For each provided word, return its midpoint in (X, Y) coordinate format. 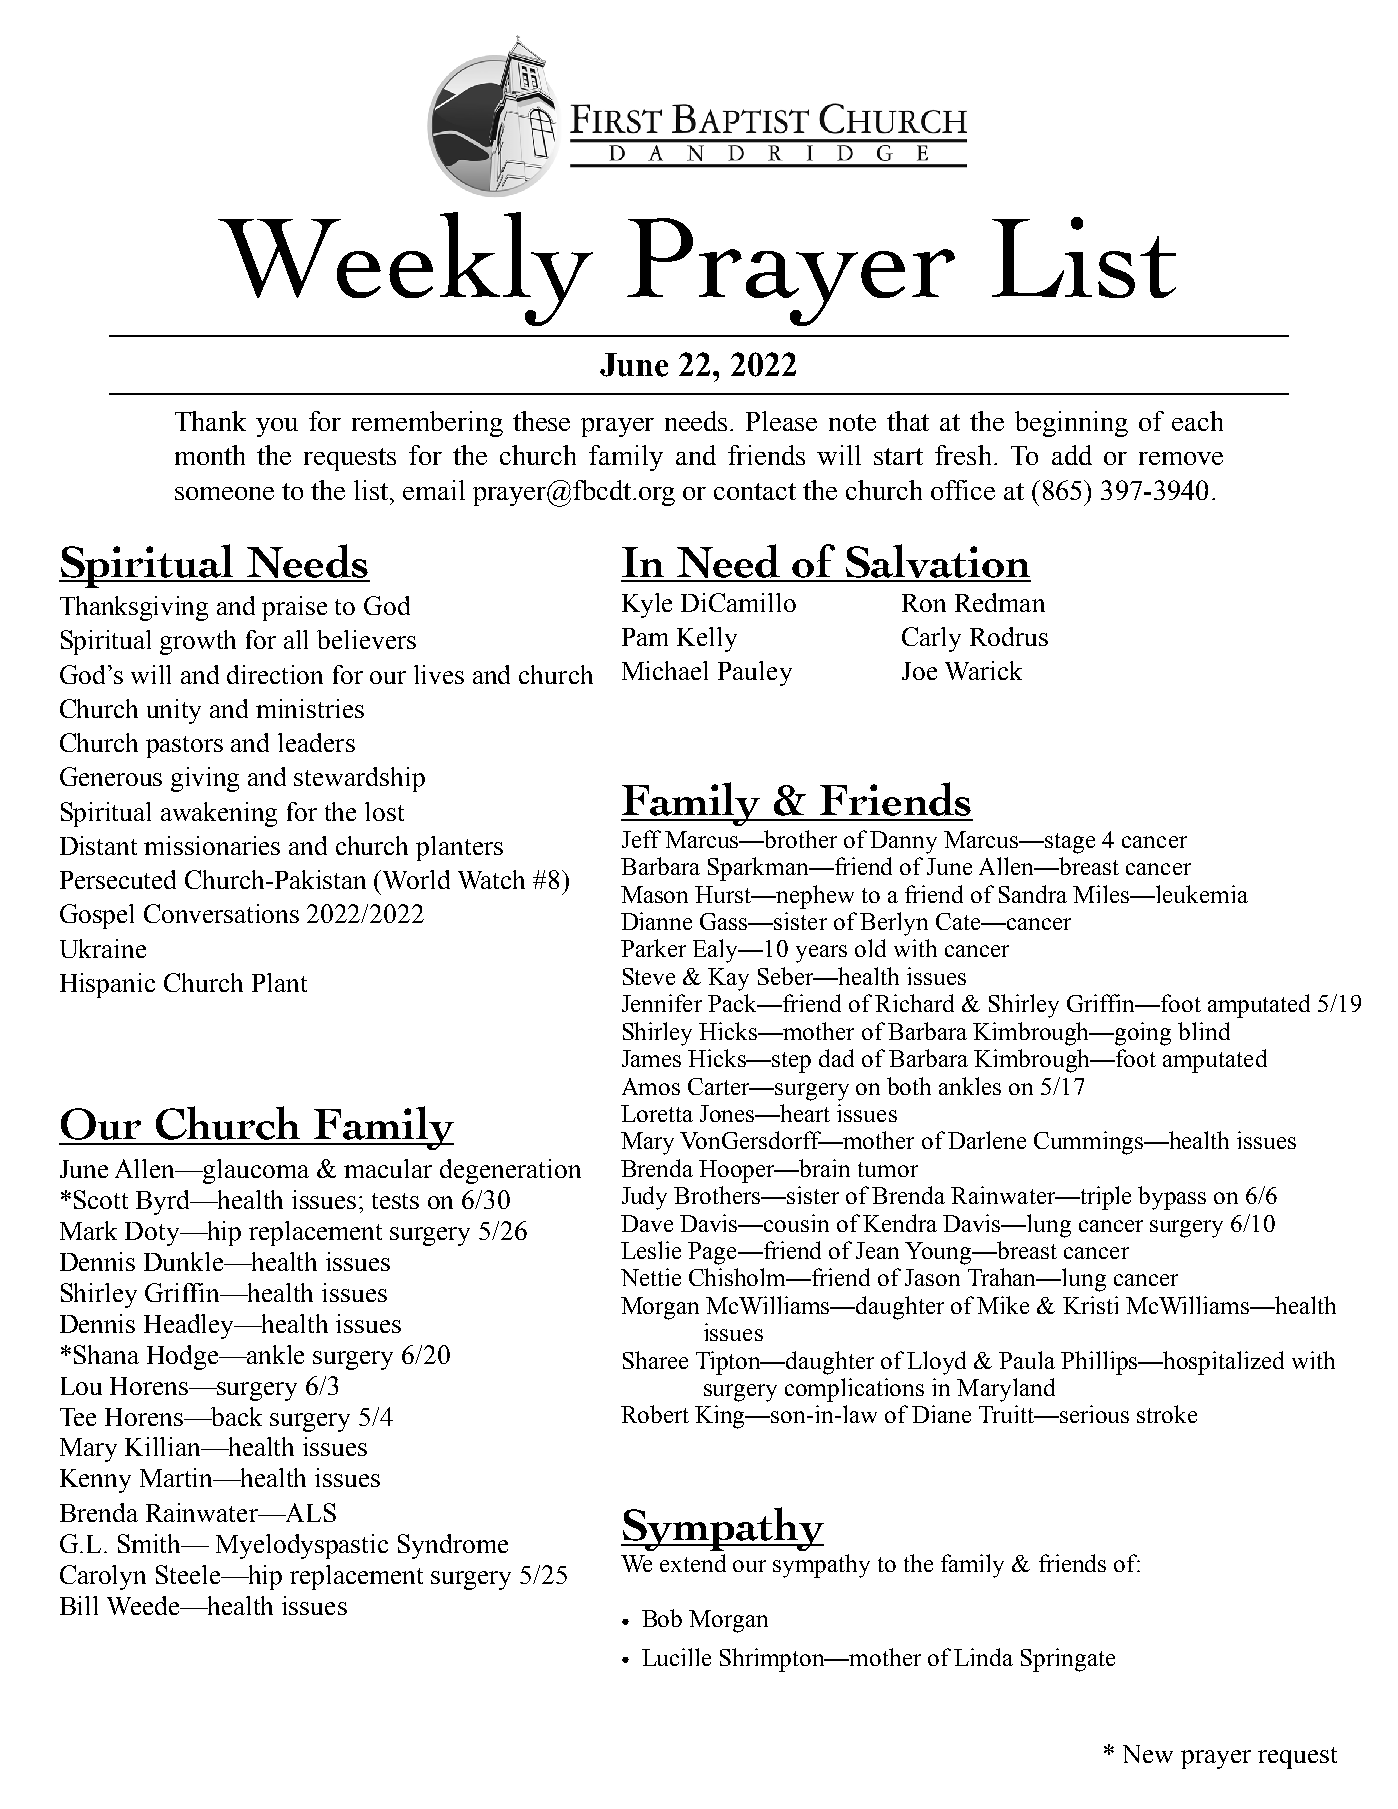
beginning (1071, 424)
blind (1204, 1031)
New (1148, 1754)
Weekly (405, 269)
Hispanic (107, 985)
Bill (79, 1605)
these (541, 421)
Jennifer (662, 1003)
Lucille (676, 1657)
